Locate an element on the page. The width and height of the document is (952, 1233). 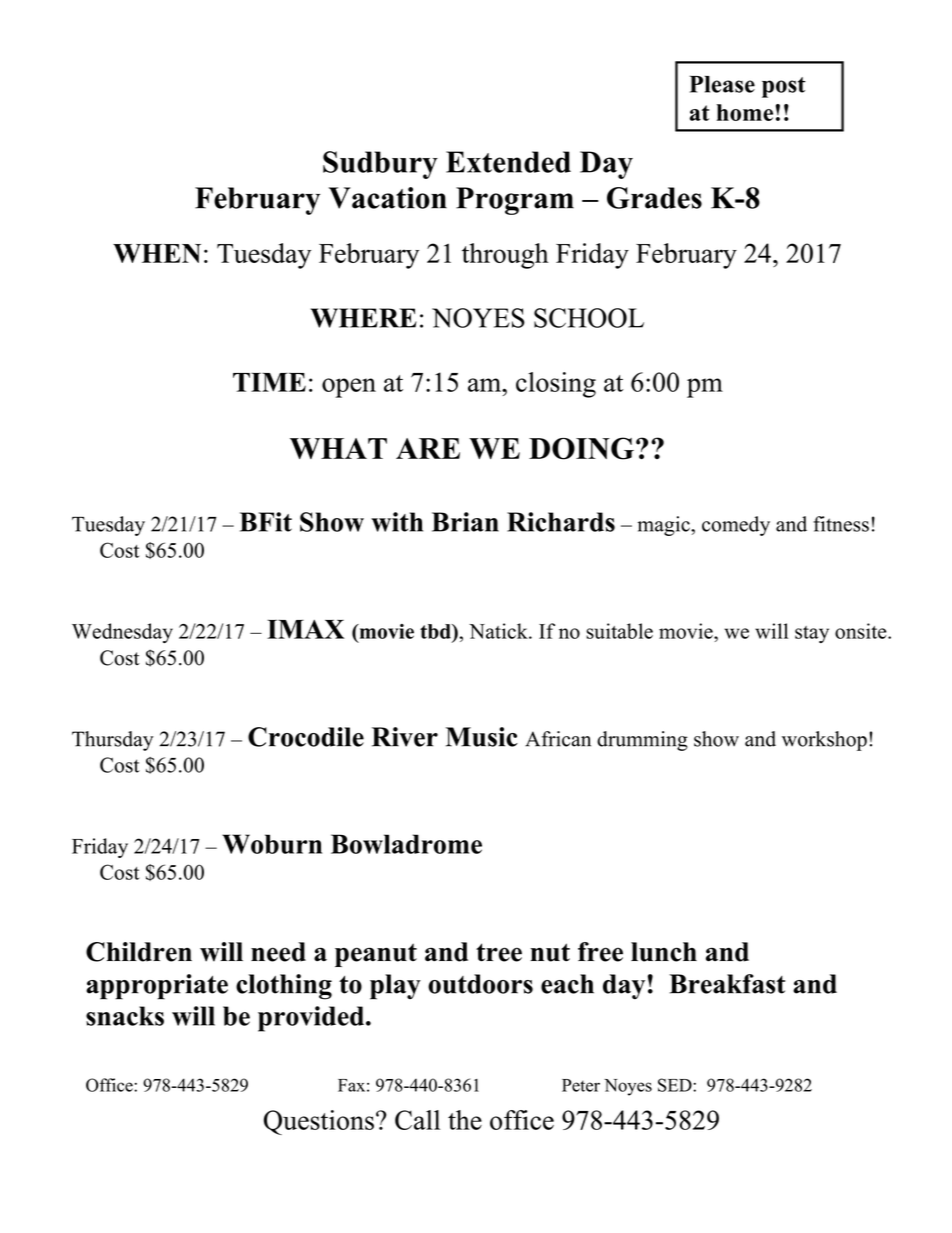
tree is located at coordinates (499, 952).
